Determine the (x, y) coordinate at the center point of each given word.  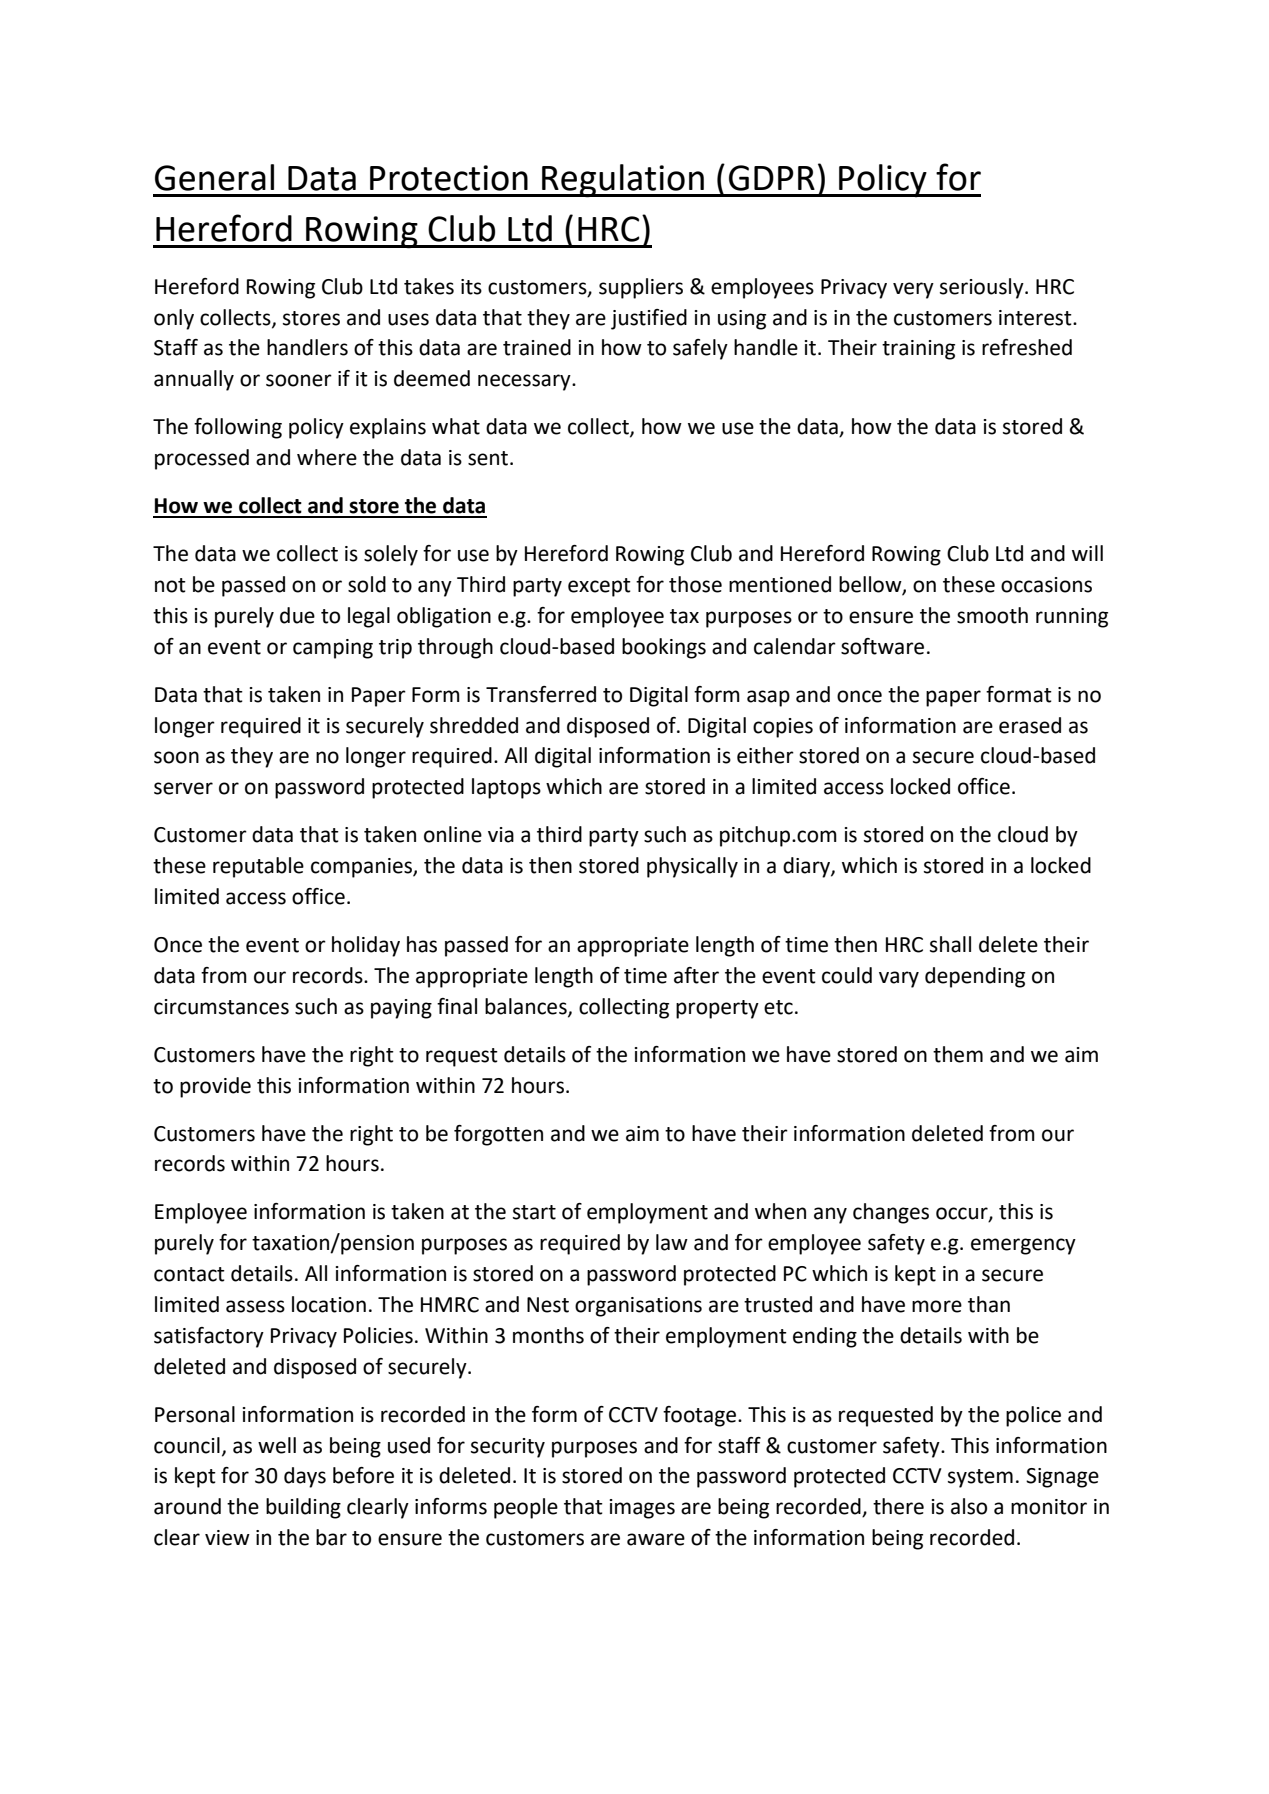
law (672, 1242)
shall (950, 944)
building (303, 1508)
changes (891, 1213)
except (599, 587)
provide (215, 1087)
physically (692, 867)
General (214, 177)
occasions (1046, 585)
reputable (258, 867)
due (297, 615)
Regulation (623, 181)
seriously (983, 288)
